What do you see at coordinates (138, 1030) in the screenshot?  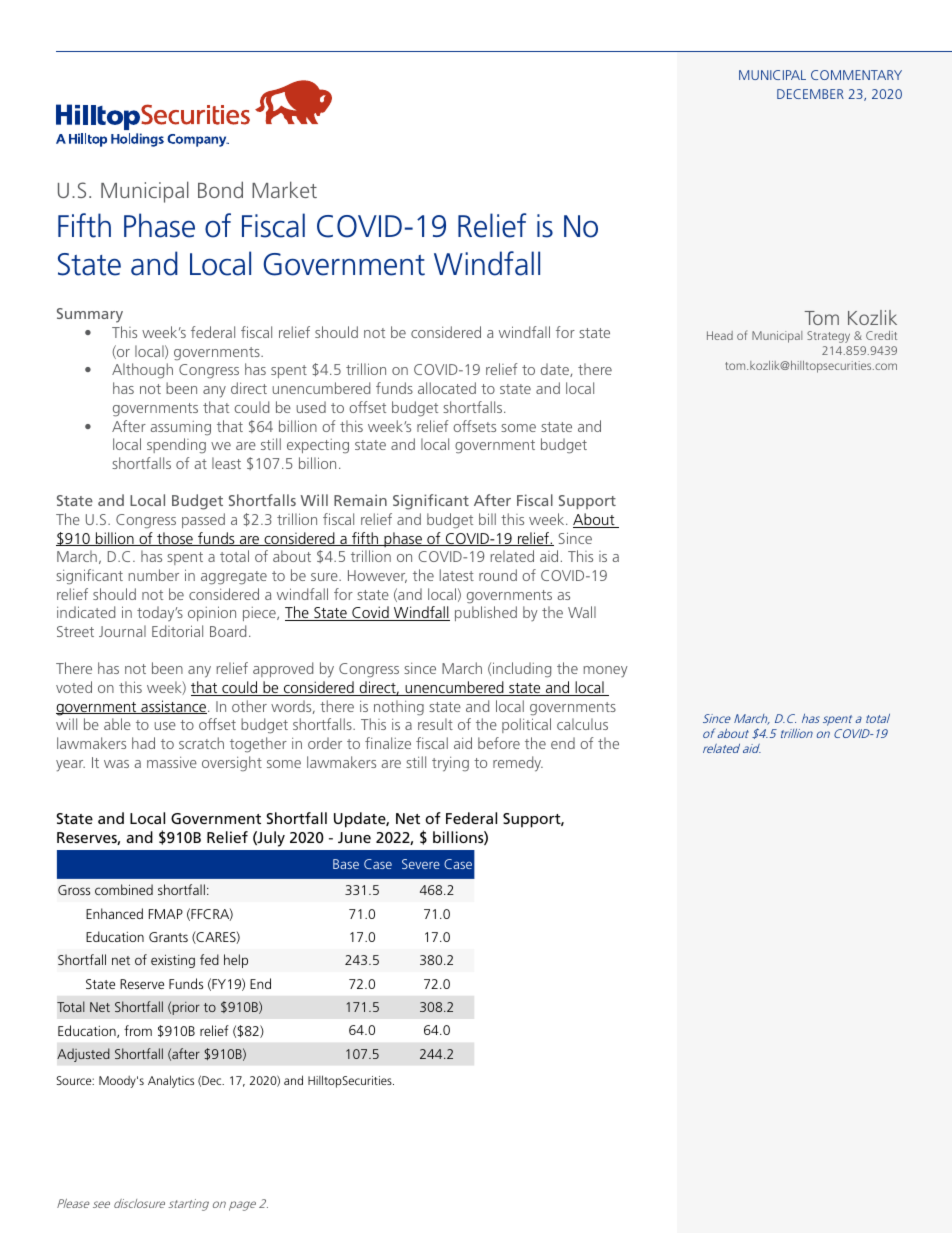 I see `from` at bounding box center [138, 1030].
